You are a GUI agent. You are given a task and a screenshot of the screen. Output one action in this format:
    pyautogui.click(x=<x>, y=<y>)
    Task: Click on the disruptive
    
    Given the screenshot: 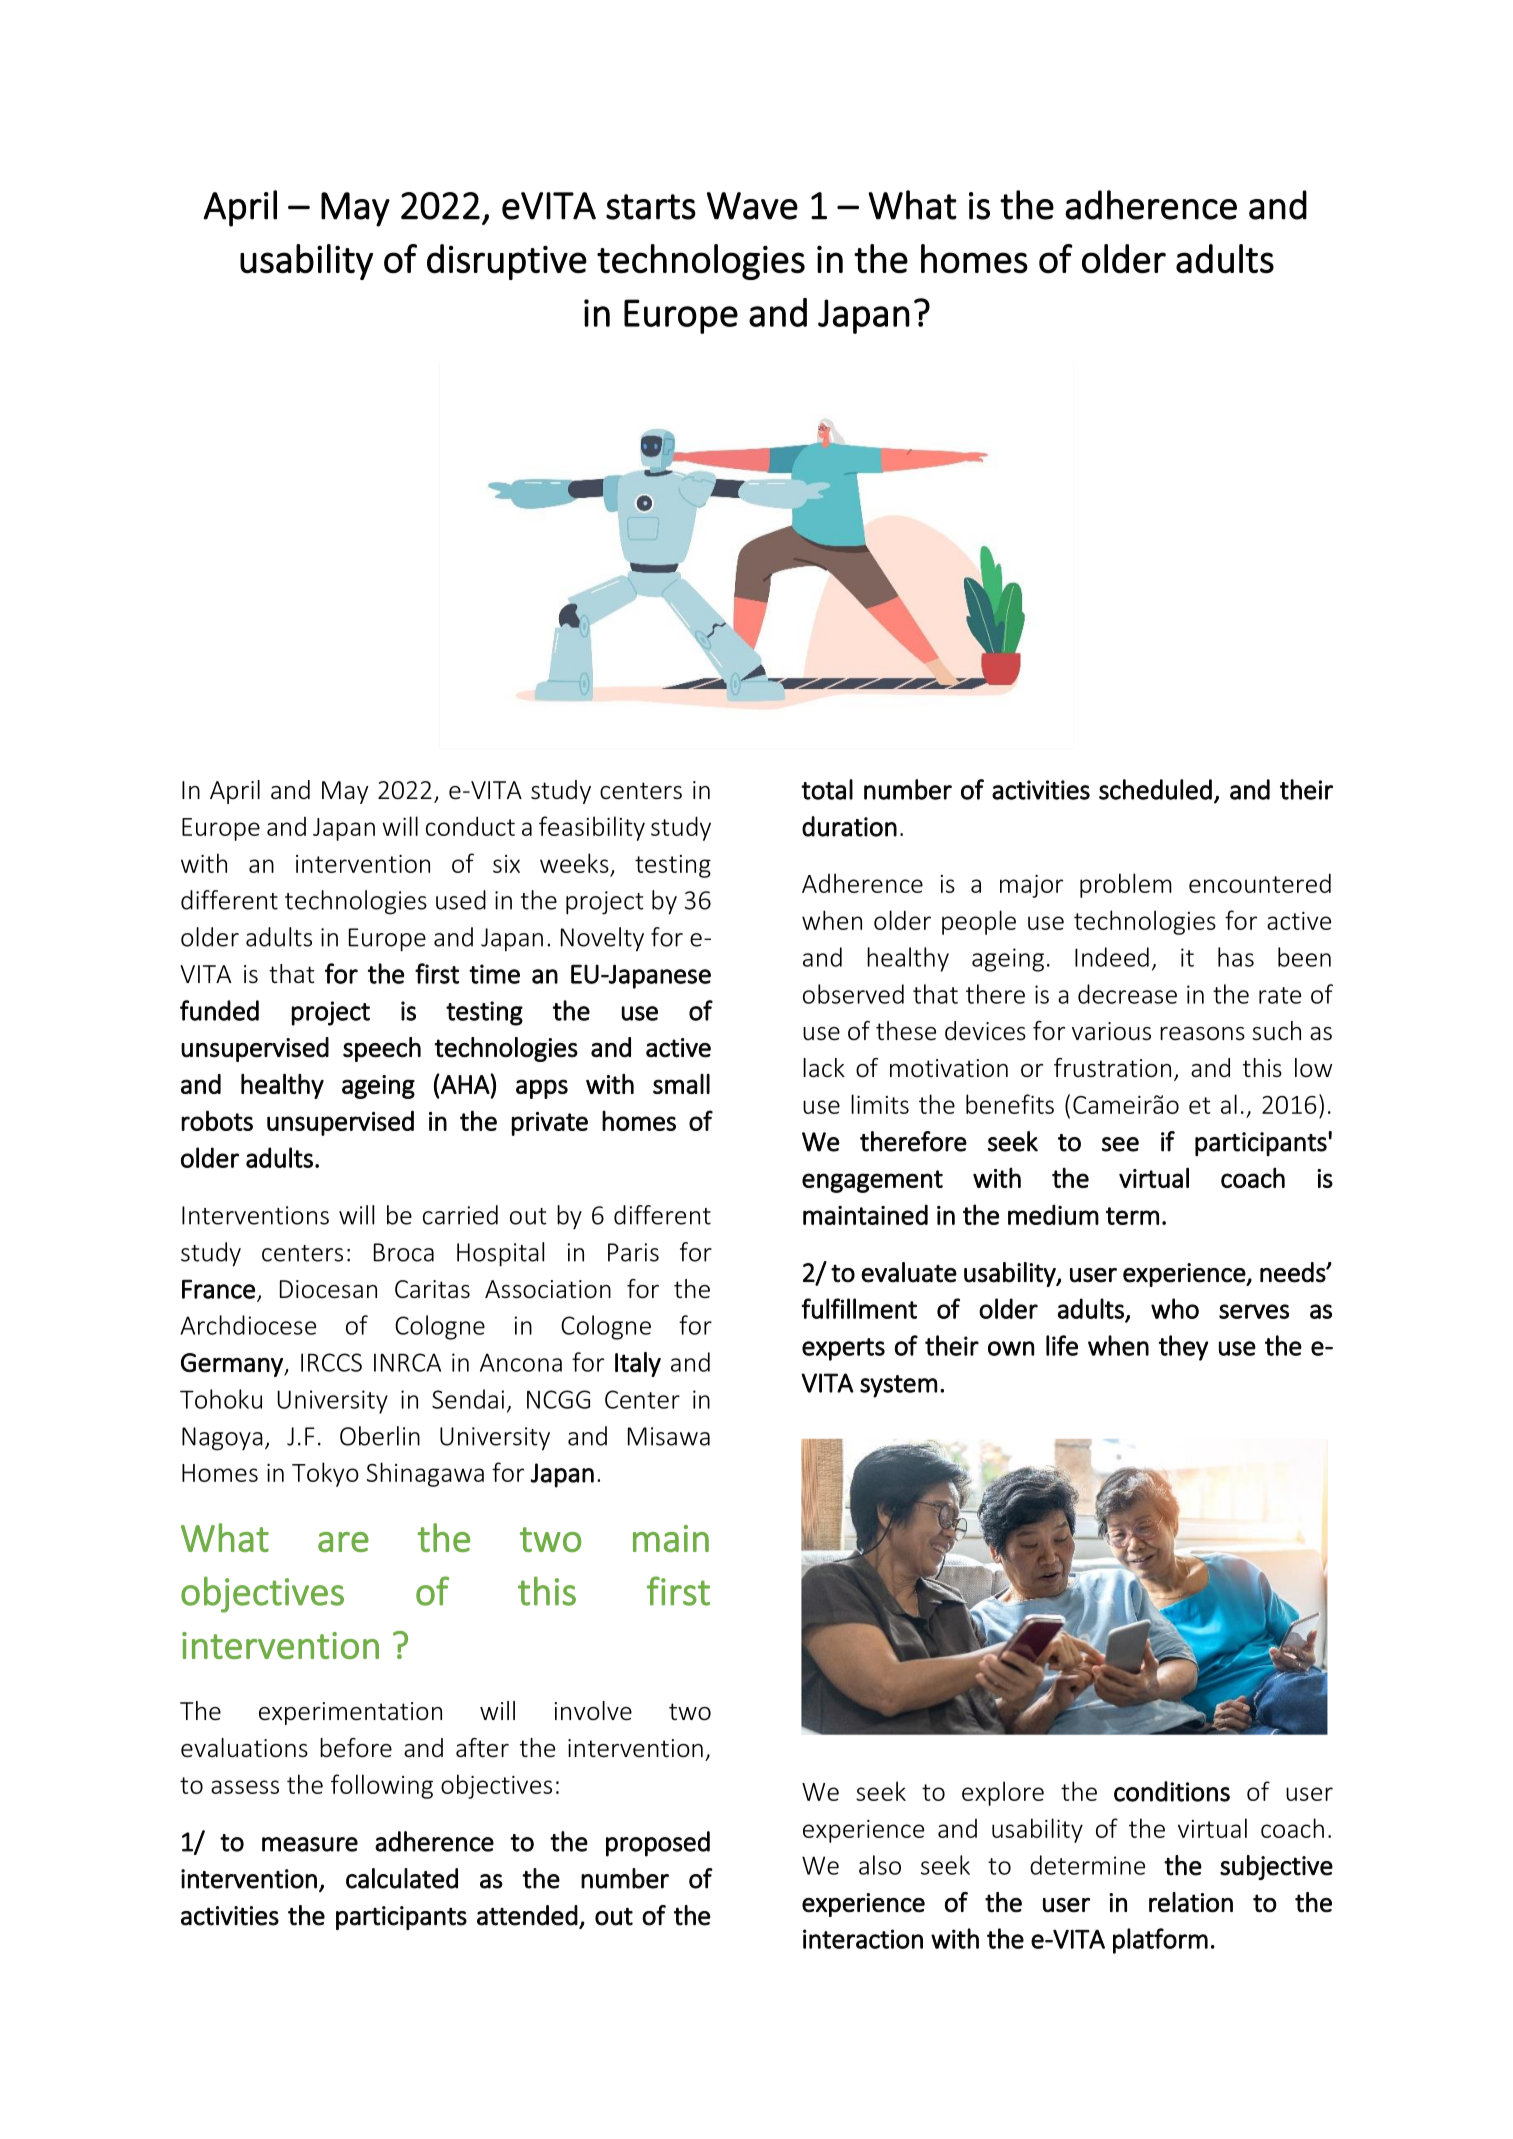 What is the action you would take?
    pyautogui.click(x=507, y=262)
